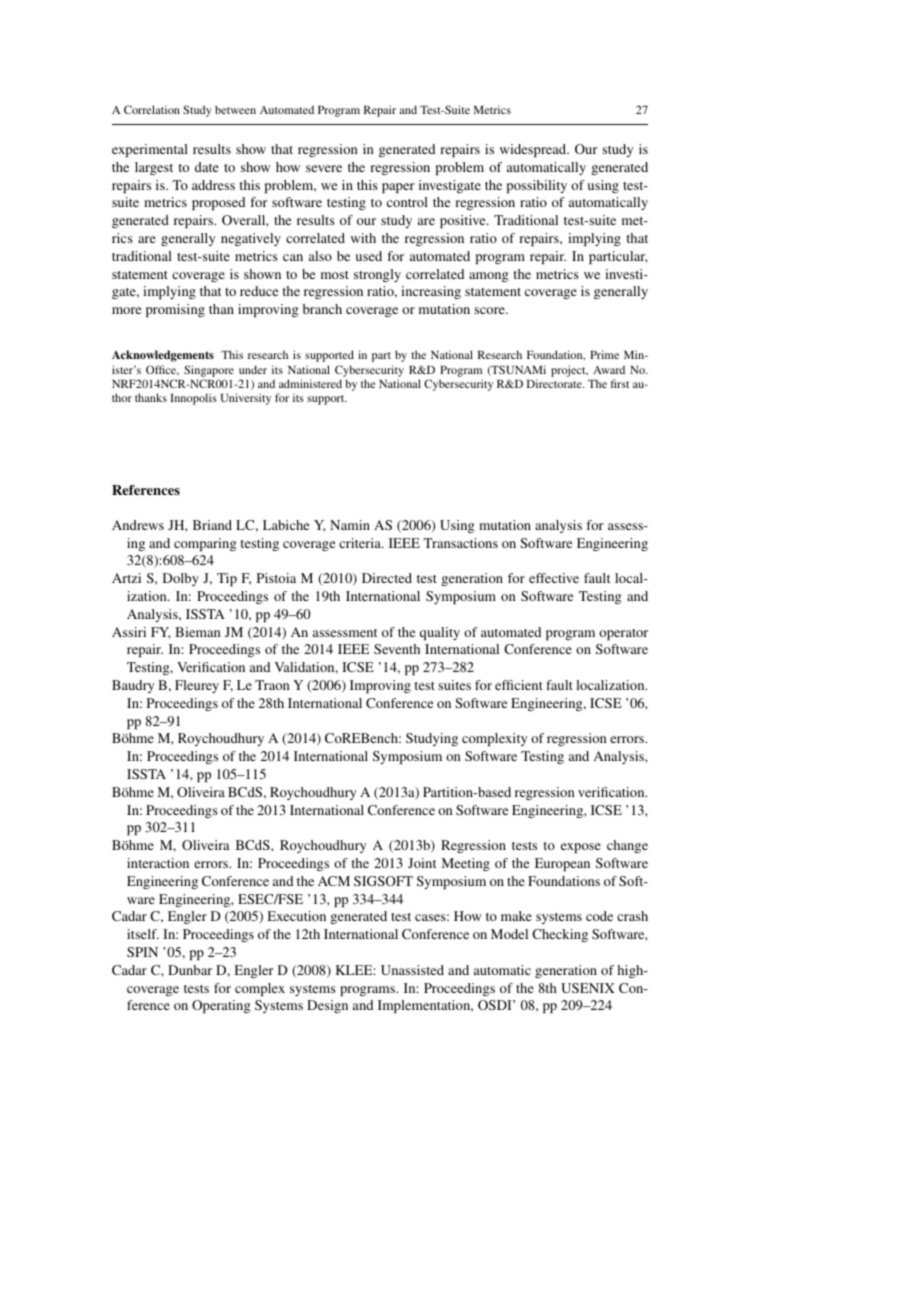 The height and width of the screenshot is (1308, 924). I want to click on Dunbar, so click(190, 970).
